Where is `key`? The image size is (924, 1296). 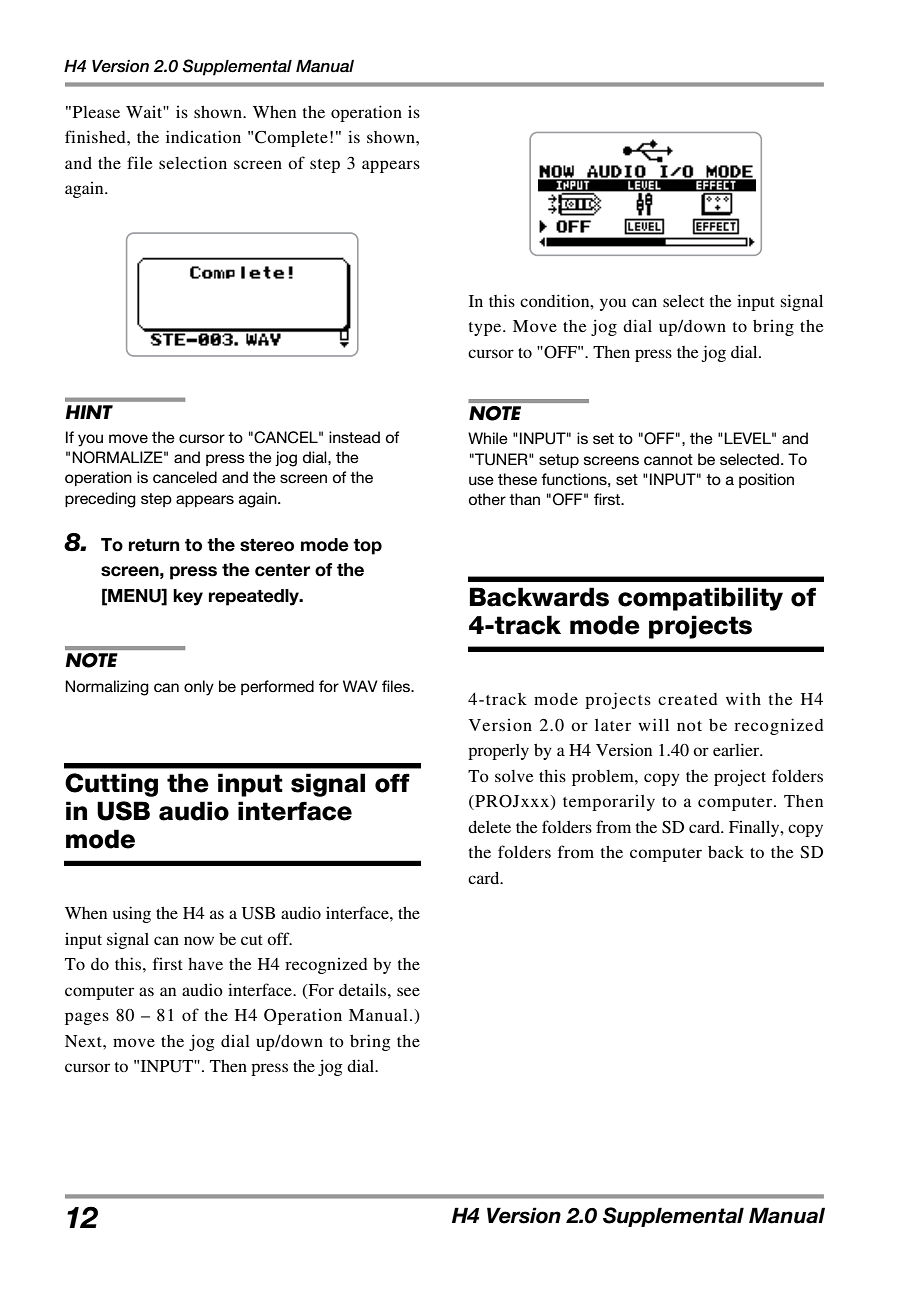
key is located at coordinates (188, 597).
